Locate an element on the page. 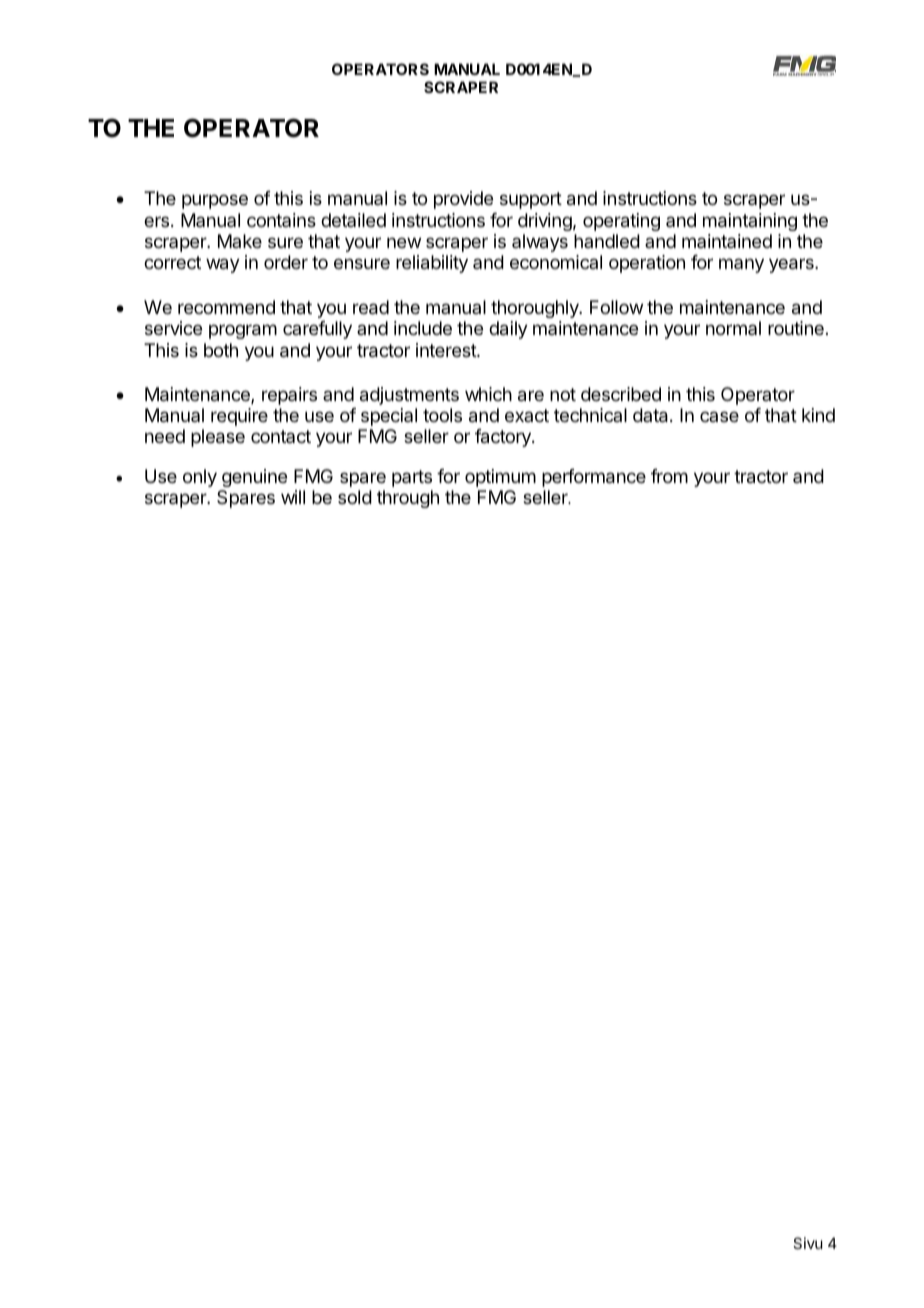 The height and width of the image is (1308, 924). provide is located at coordinates (463, 200).
